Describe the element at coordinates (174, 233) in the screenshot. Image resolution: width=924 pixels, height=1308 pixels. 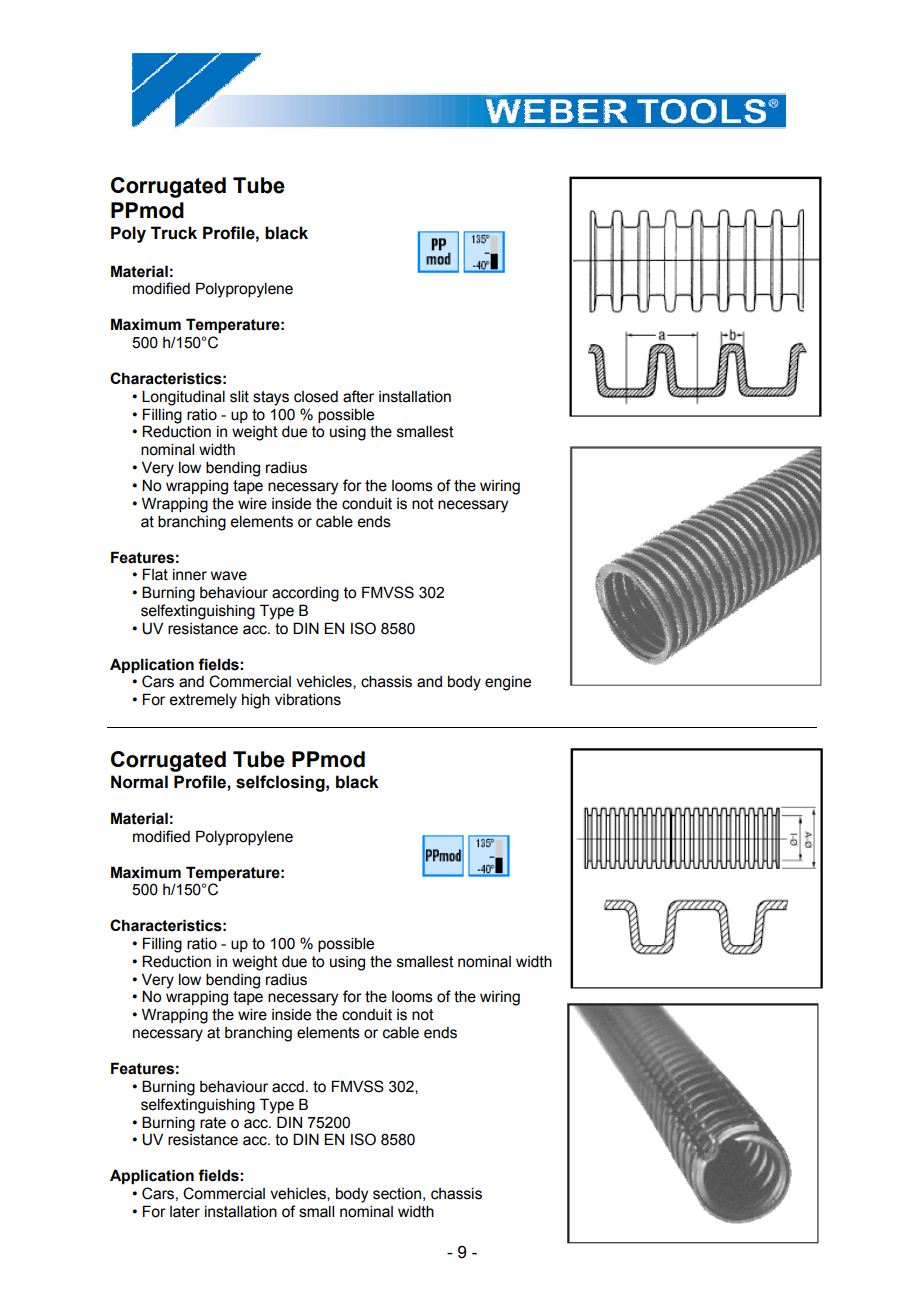
I see `Truck` at that location.
